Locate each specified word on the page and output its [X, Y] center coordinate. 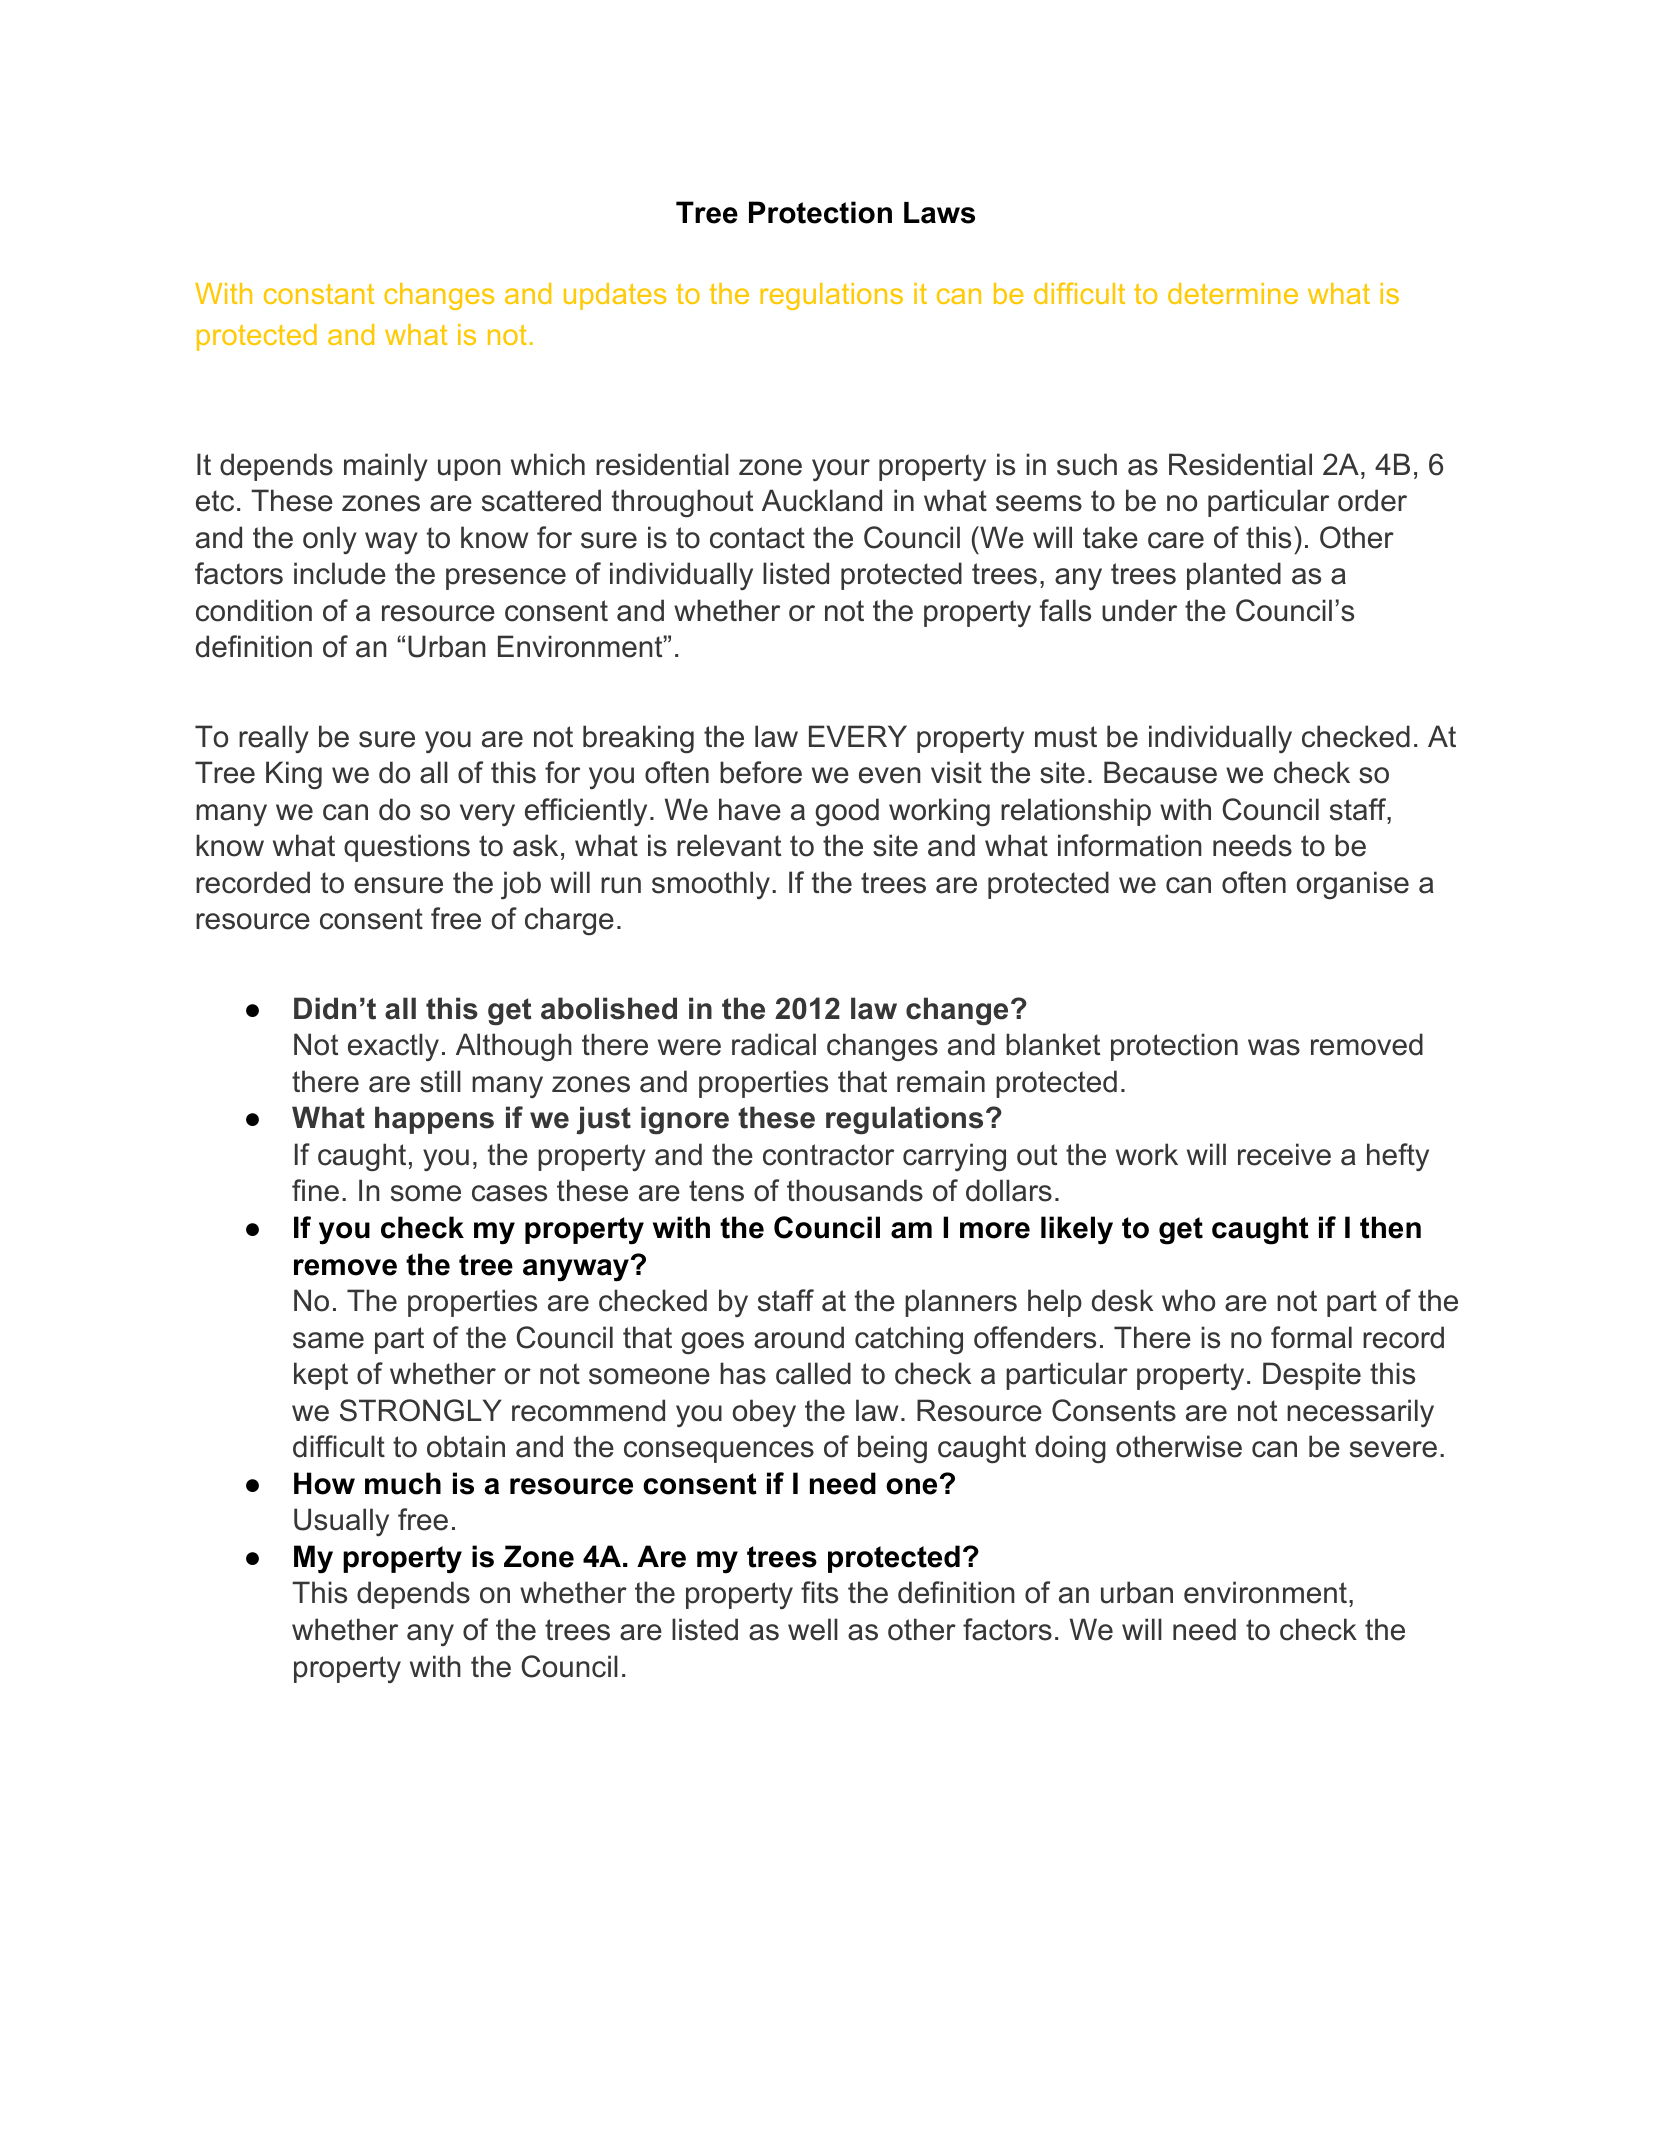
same [328, 1340]
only [330, 540]
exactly [393, 1047]
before [761, 772]
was [1274, 1047]
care [1176, 540]
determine [1233, 293]
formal [1311, 1337]
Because [1160, 772]
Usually [341, 1522]
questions [407, 848]
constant [319, 294]
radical [774, 1044]
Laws [939, 213]
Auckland [822, 500]
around [799, 1337]
